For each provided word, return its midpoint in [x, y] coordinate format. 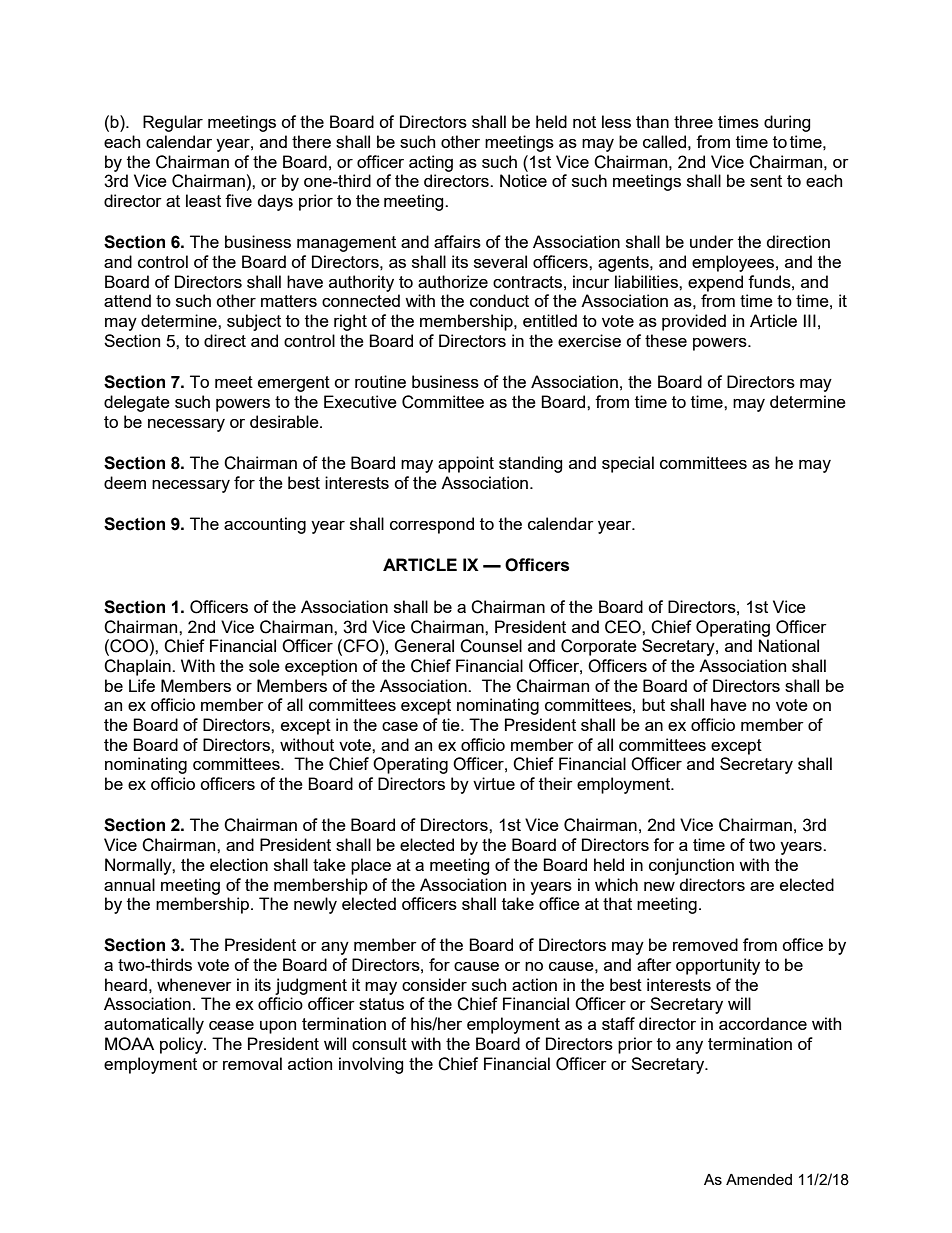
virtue [494, 783]
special [628, 464]
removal [252, 1063]
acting [431, 163]
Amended [759, 1179]
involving [371, 1065]
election [239, 864]
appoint [466, 464]
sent [766, 181]
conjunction [691, 866]
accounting [265, 525]
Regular [173, 123]
